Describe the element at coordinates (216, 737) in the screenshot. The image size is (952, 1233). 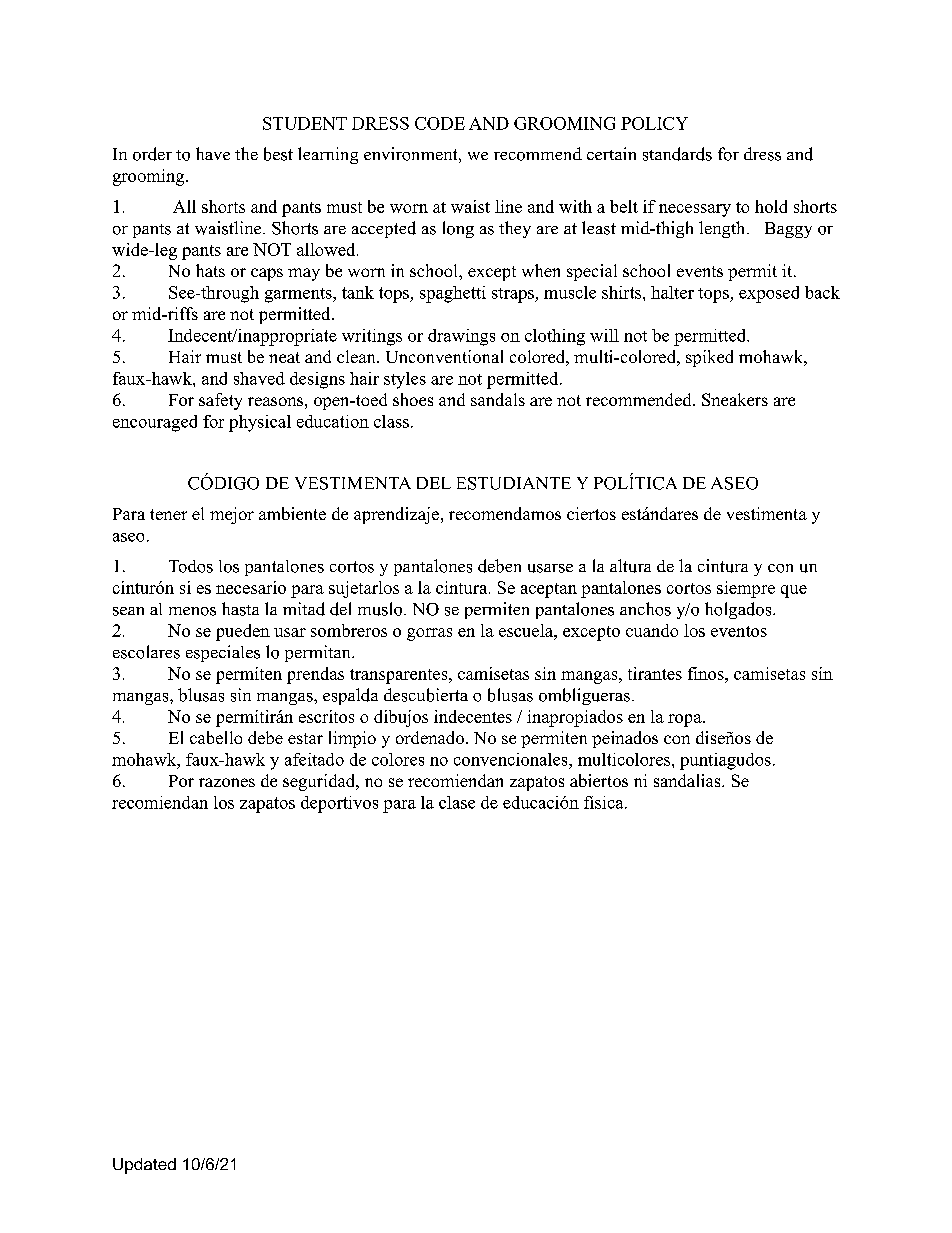
I see `cabello` at that location.
